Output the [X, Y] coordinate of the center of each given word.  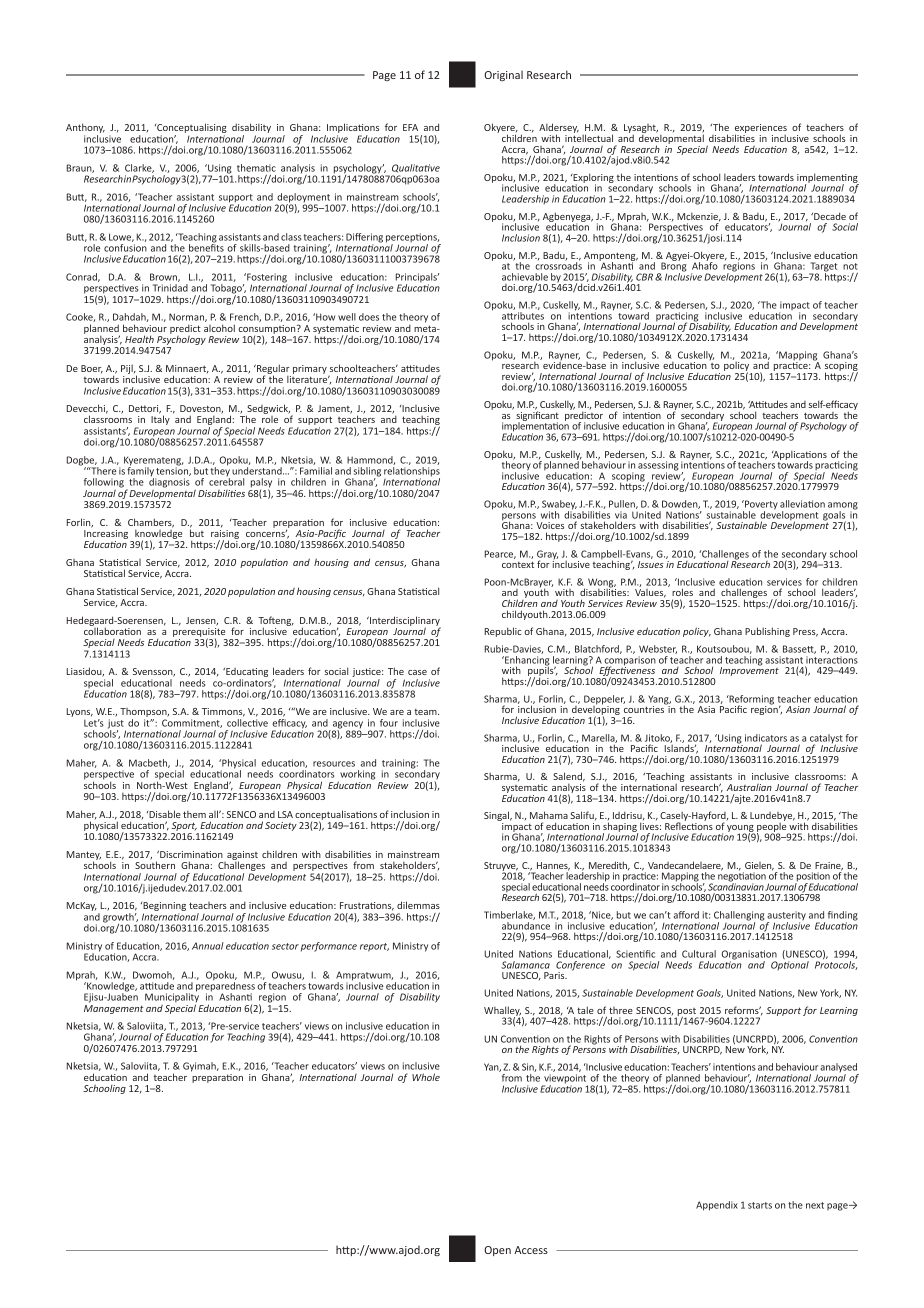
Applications [799, 456]
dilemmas [418, 905]
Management [114, 1009]
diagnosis [169, 483]
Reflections [689, 825]
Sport [184, 828]
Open [497, 1251]
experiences [760, 130]
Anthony [85, 129]
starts [760, 1205]
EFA [410, 127]
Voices [550, 525]
